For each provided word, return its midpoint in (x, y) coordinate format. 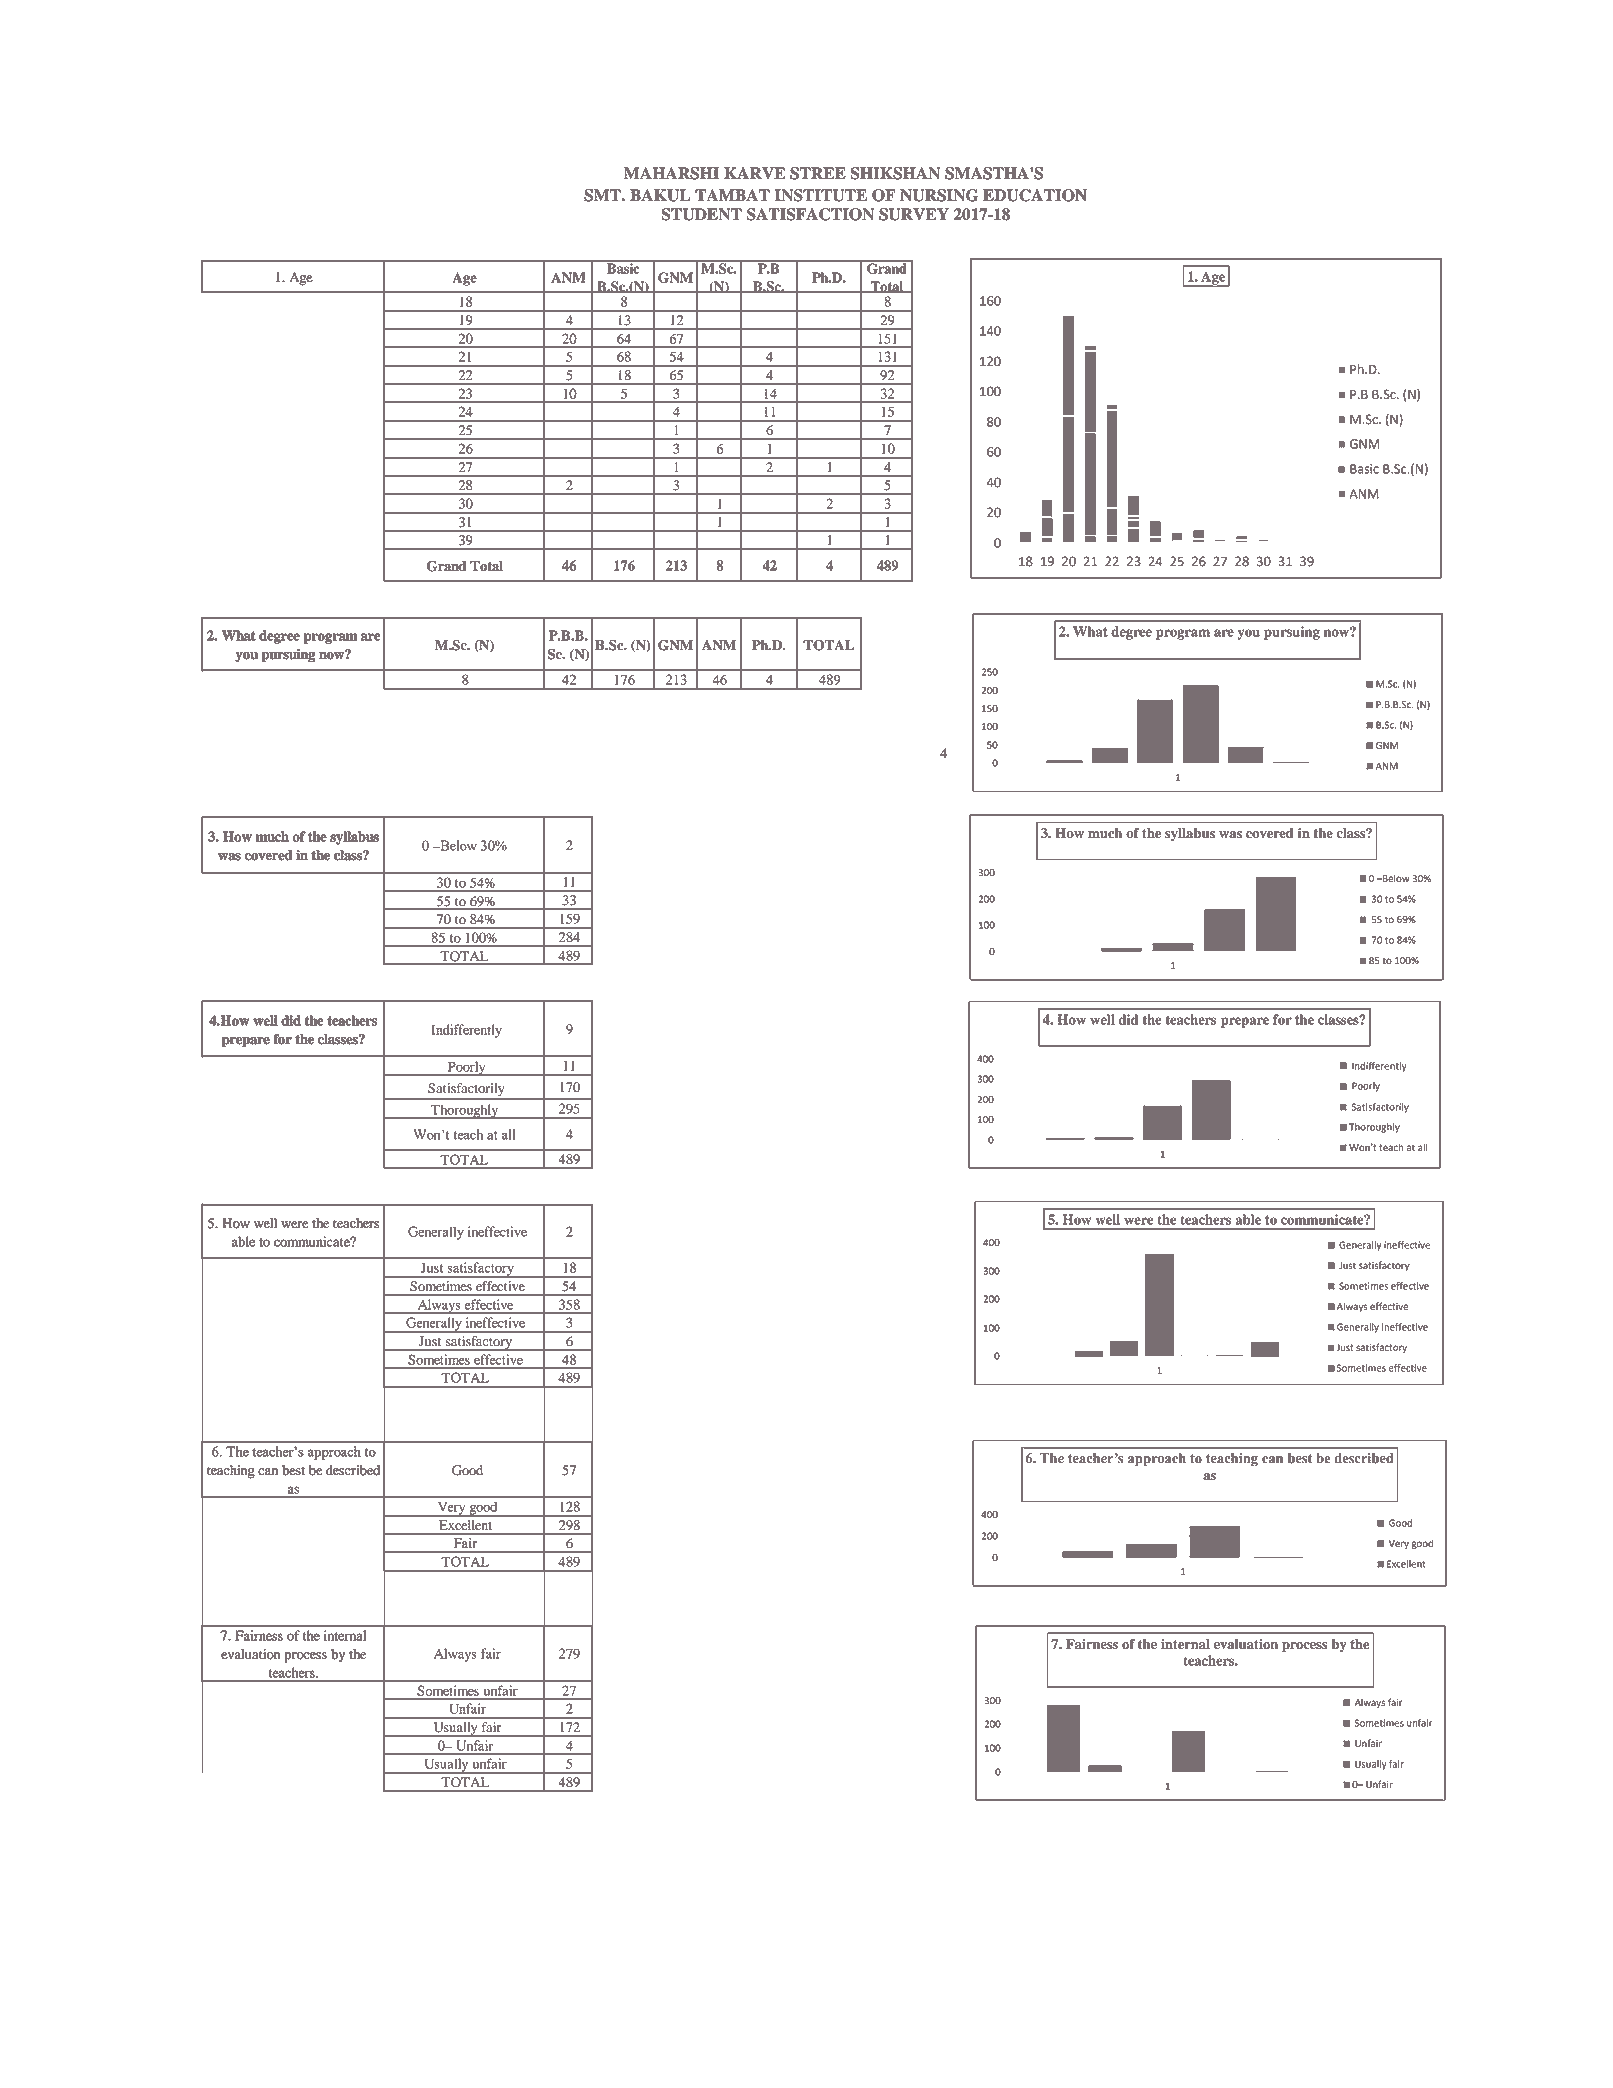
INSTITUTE (821, 195)
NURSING (939, 195)
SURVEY (914, 214)
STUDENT (702, 214)
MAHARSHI (671, 173)
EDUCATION (1035, 195)
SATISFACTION (810, 214)
